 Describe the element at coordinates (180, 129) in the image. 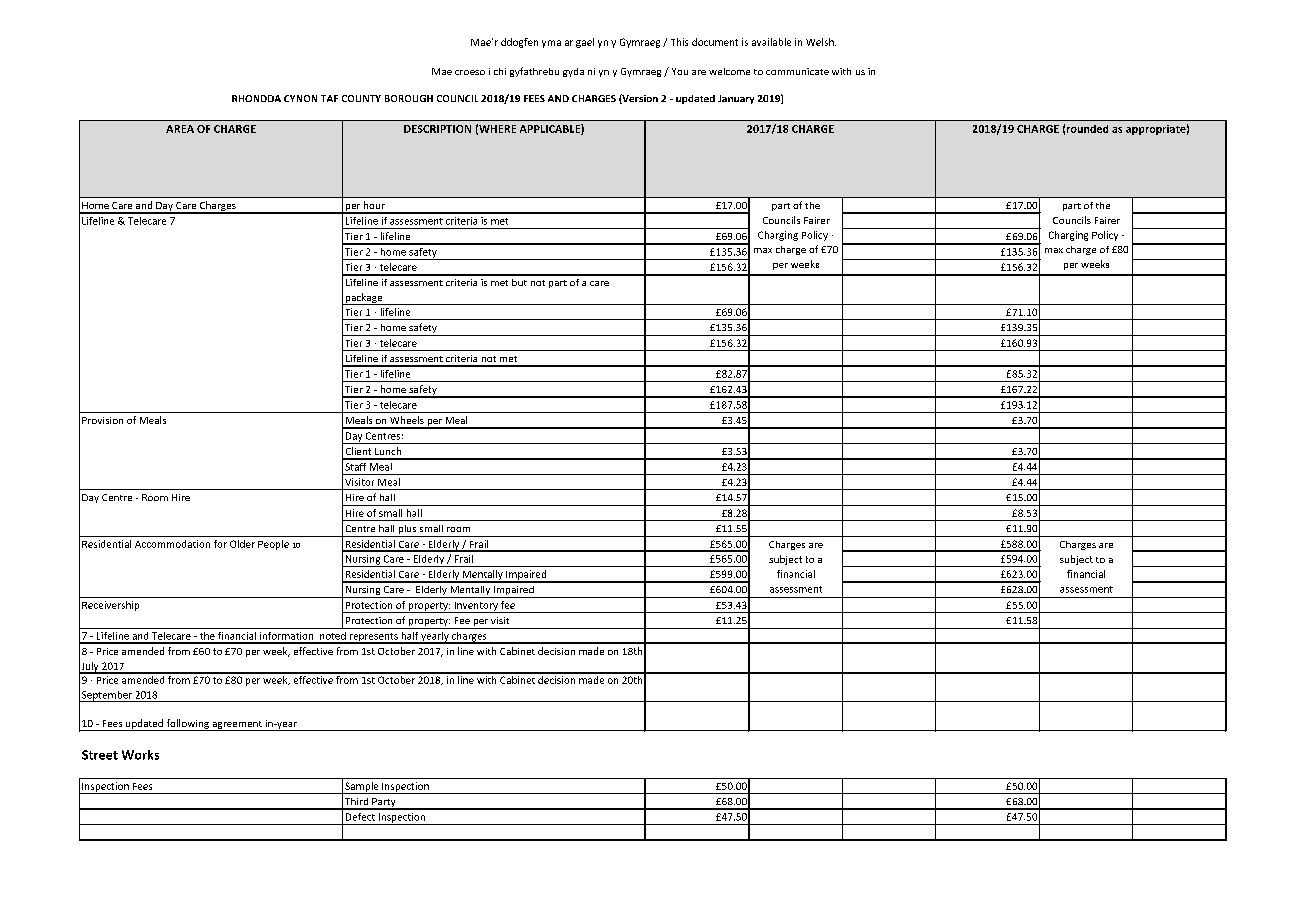

I see `AREA` at that location.
